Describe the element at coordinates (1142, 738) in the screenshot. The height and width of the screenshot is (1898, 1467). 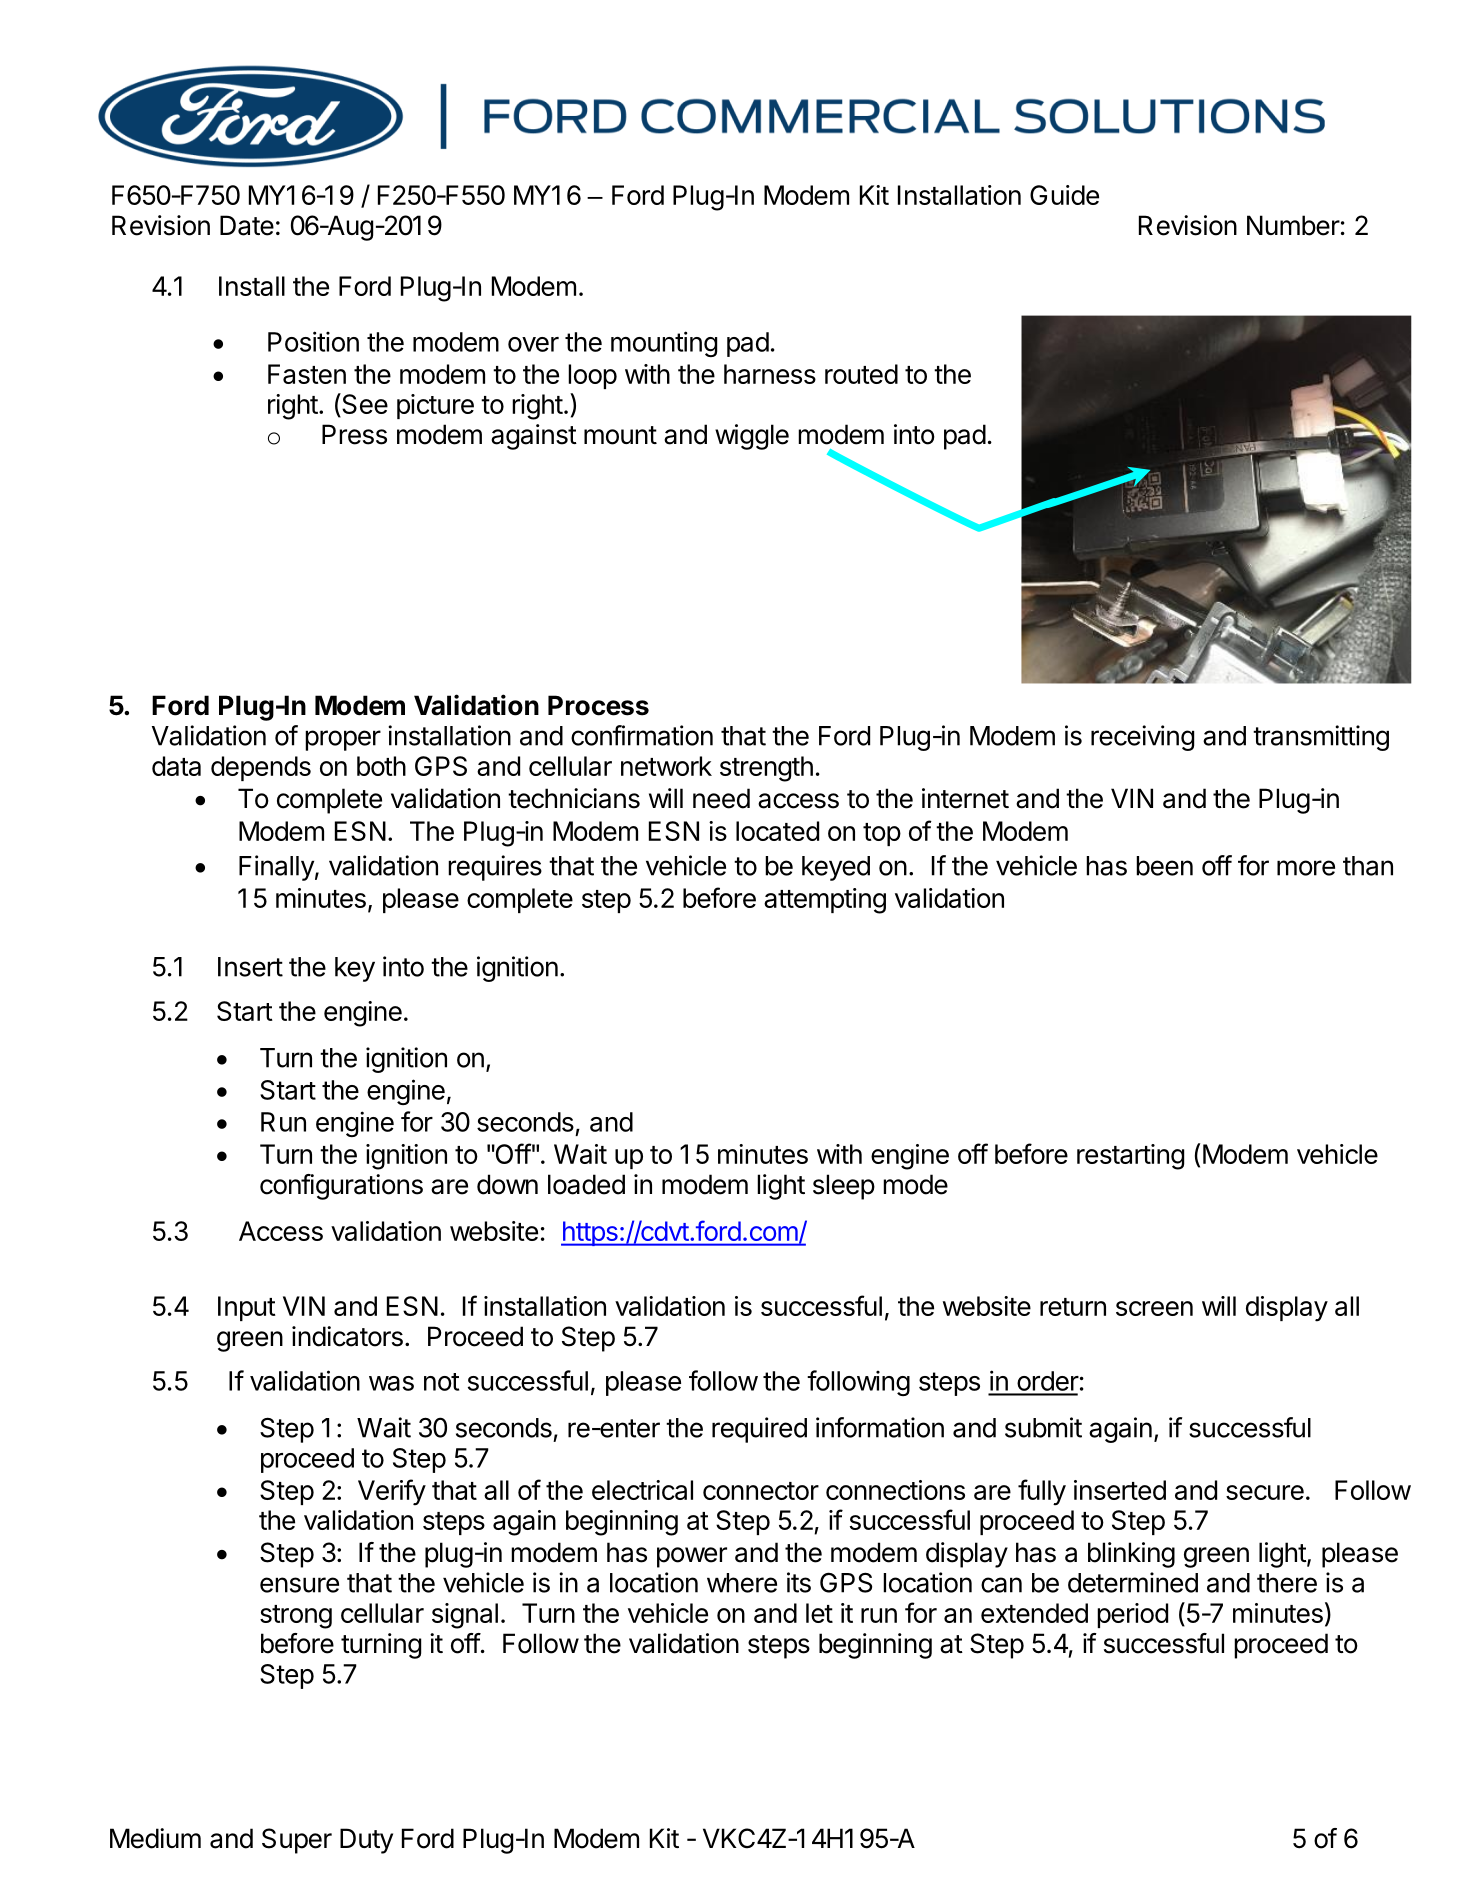
I see `receiving` at that location.
